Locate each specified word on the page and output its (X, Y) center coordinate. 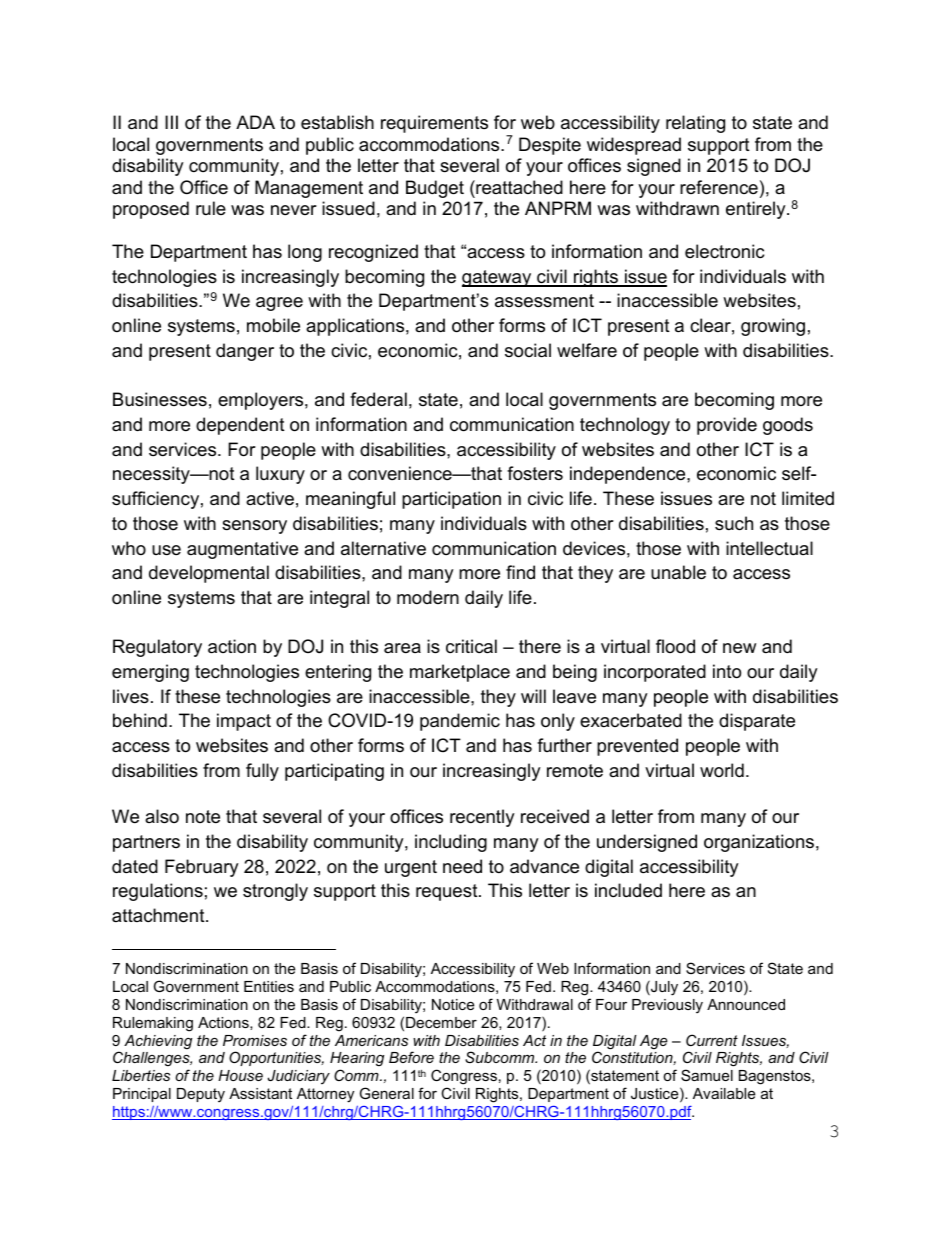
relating (695, 124)
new (739, 648)
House (240, 1075)
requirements (434, 124)
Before (411, 1057)
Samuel (707, 1075)
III (171, 122)
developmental (209, 574)
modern (428, 597)
